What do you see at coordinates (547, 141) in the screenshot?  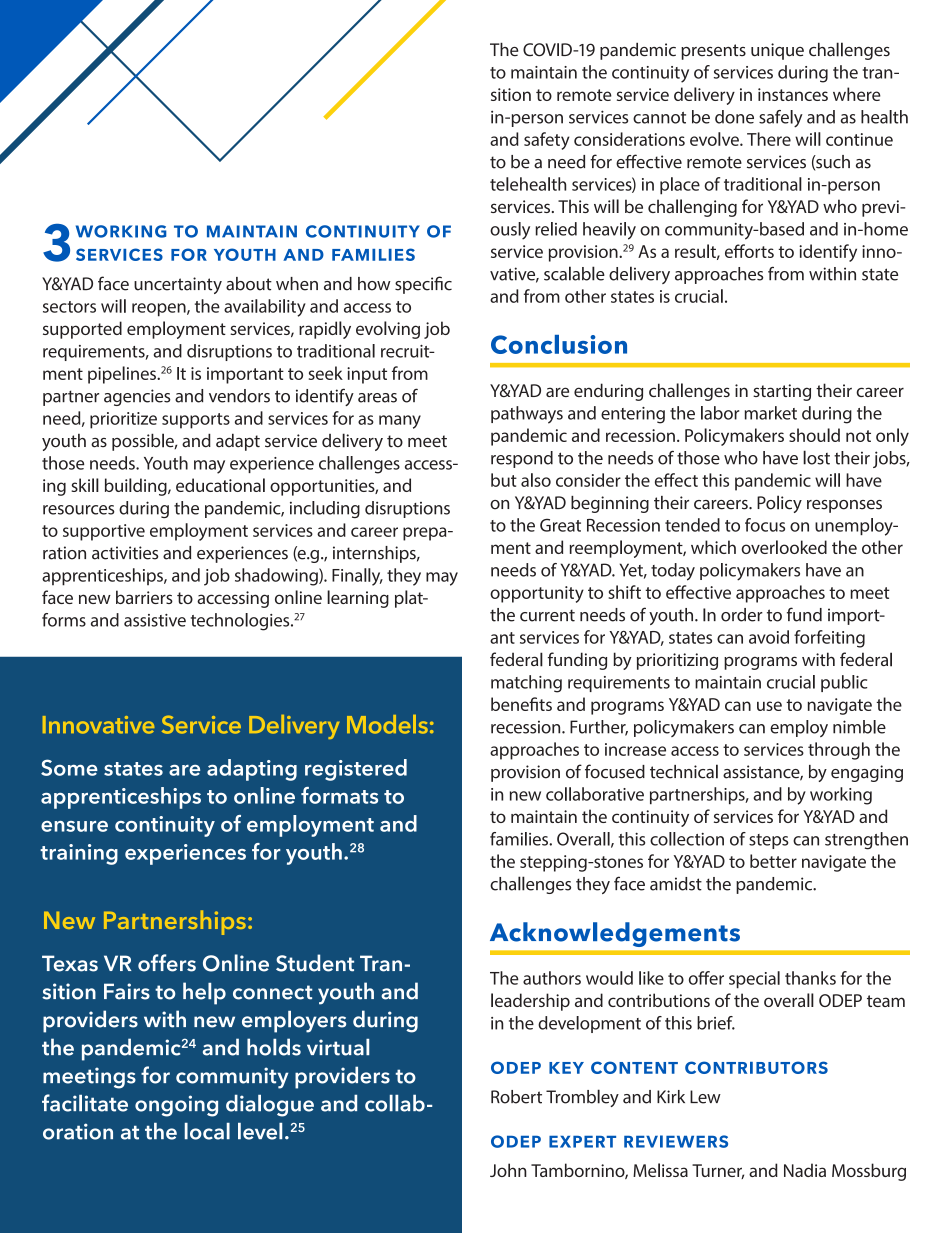 I see `safety` at bounding box center [547, 141].
